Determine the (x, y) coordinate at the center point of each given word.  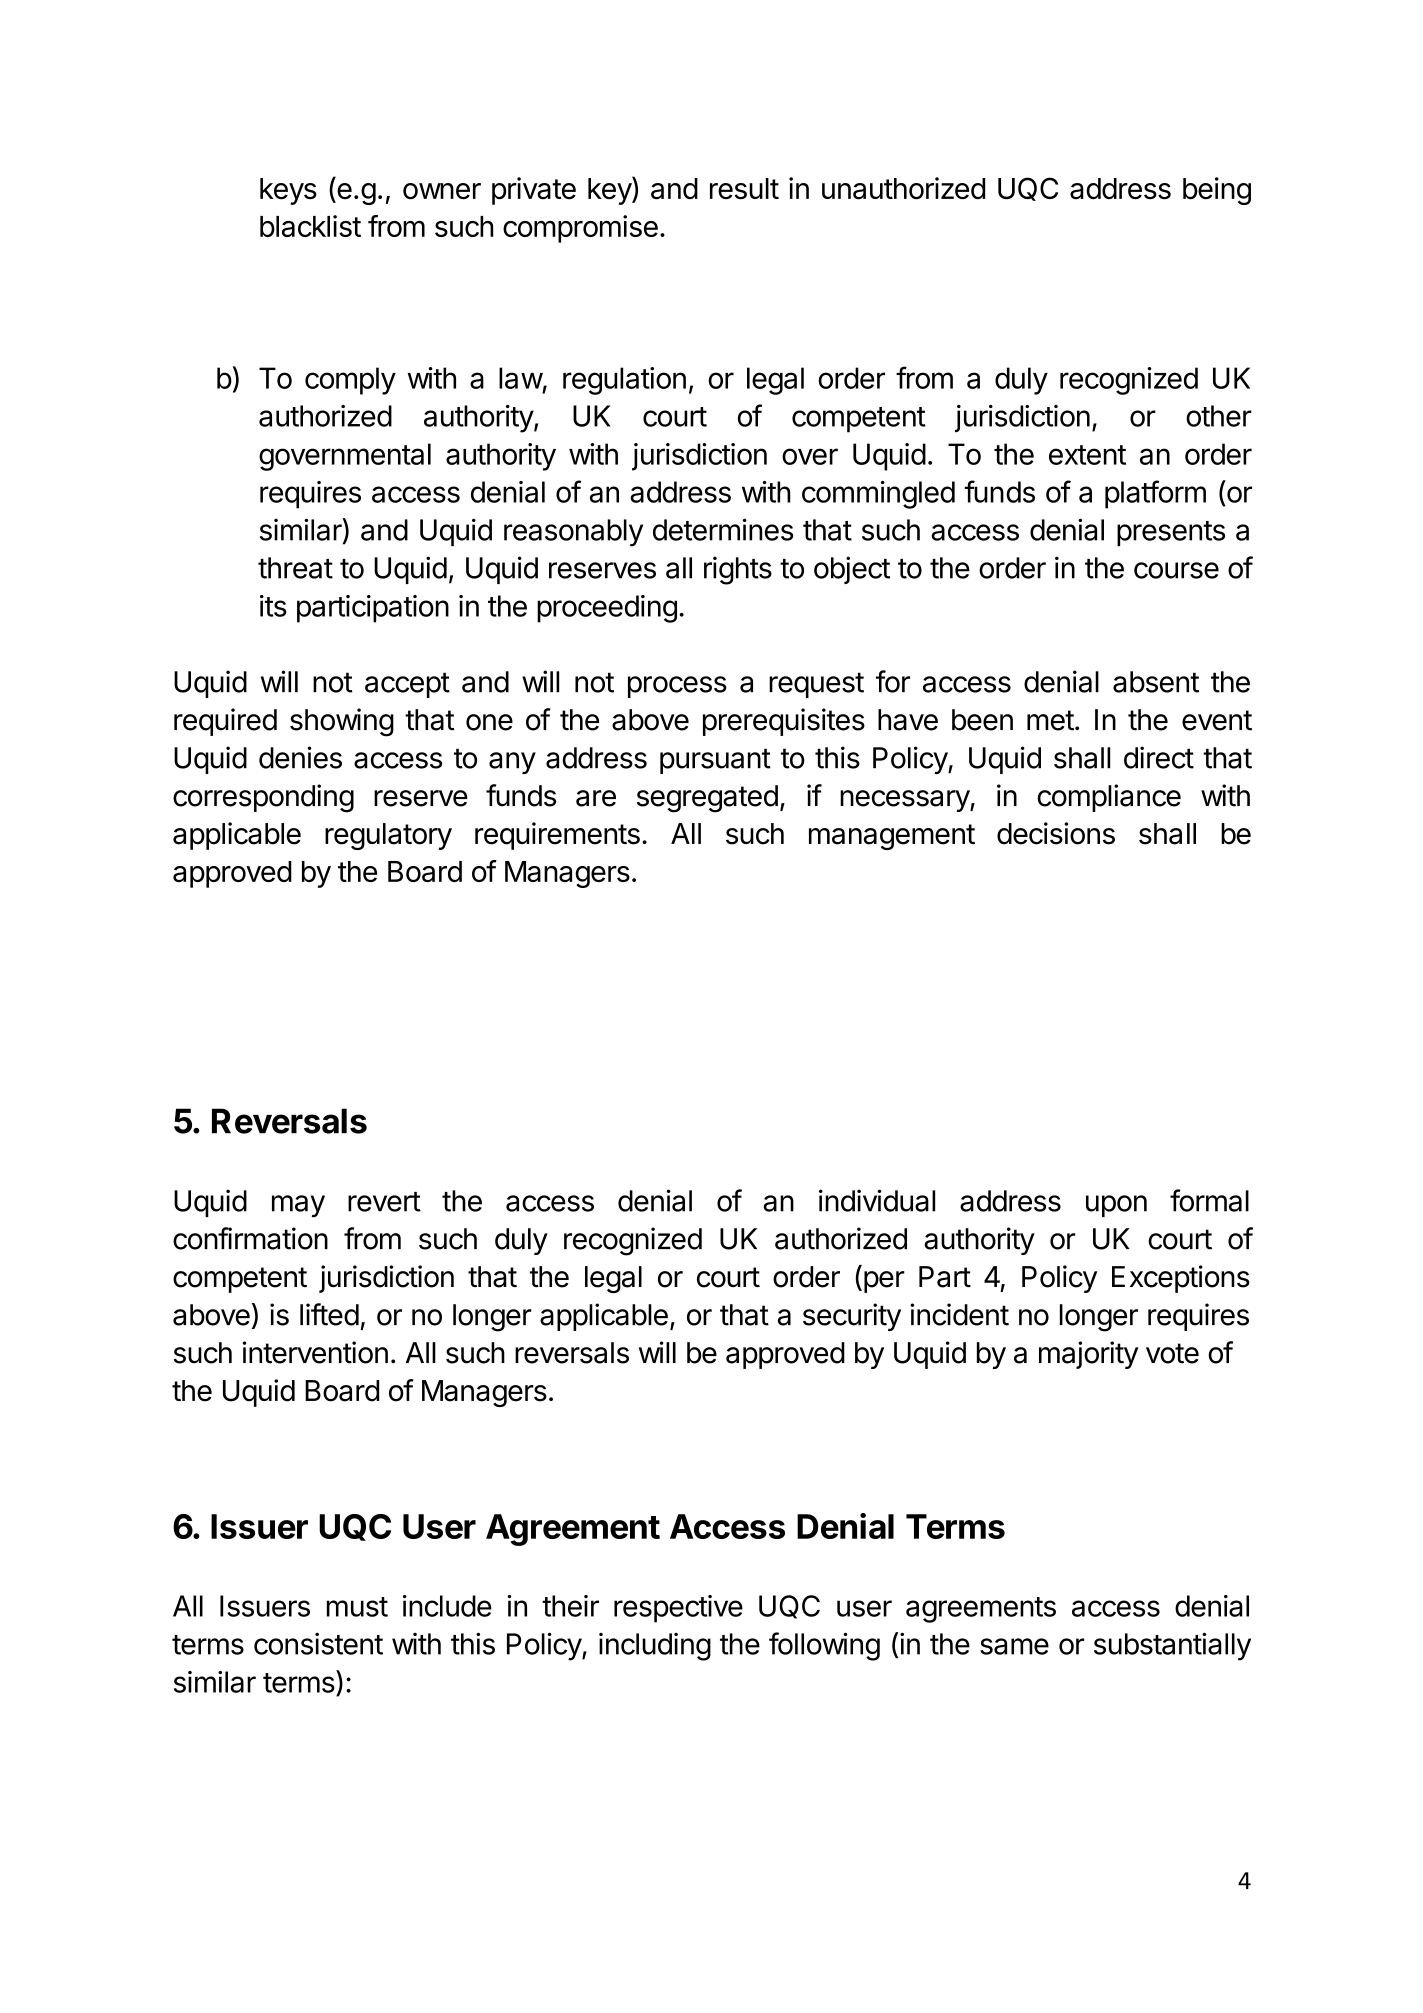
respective (678, 1609)
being (1217, 191)
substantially (1172, 1646)
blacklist (310, 226)
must (357, 1607)
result (744, 189)
